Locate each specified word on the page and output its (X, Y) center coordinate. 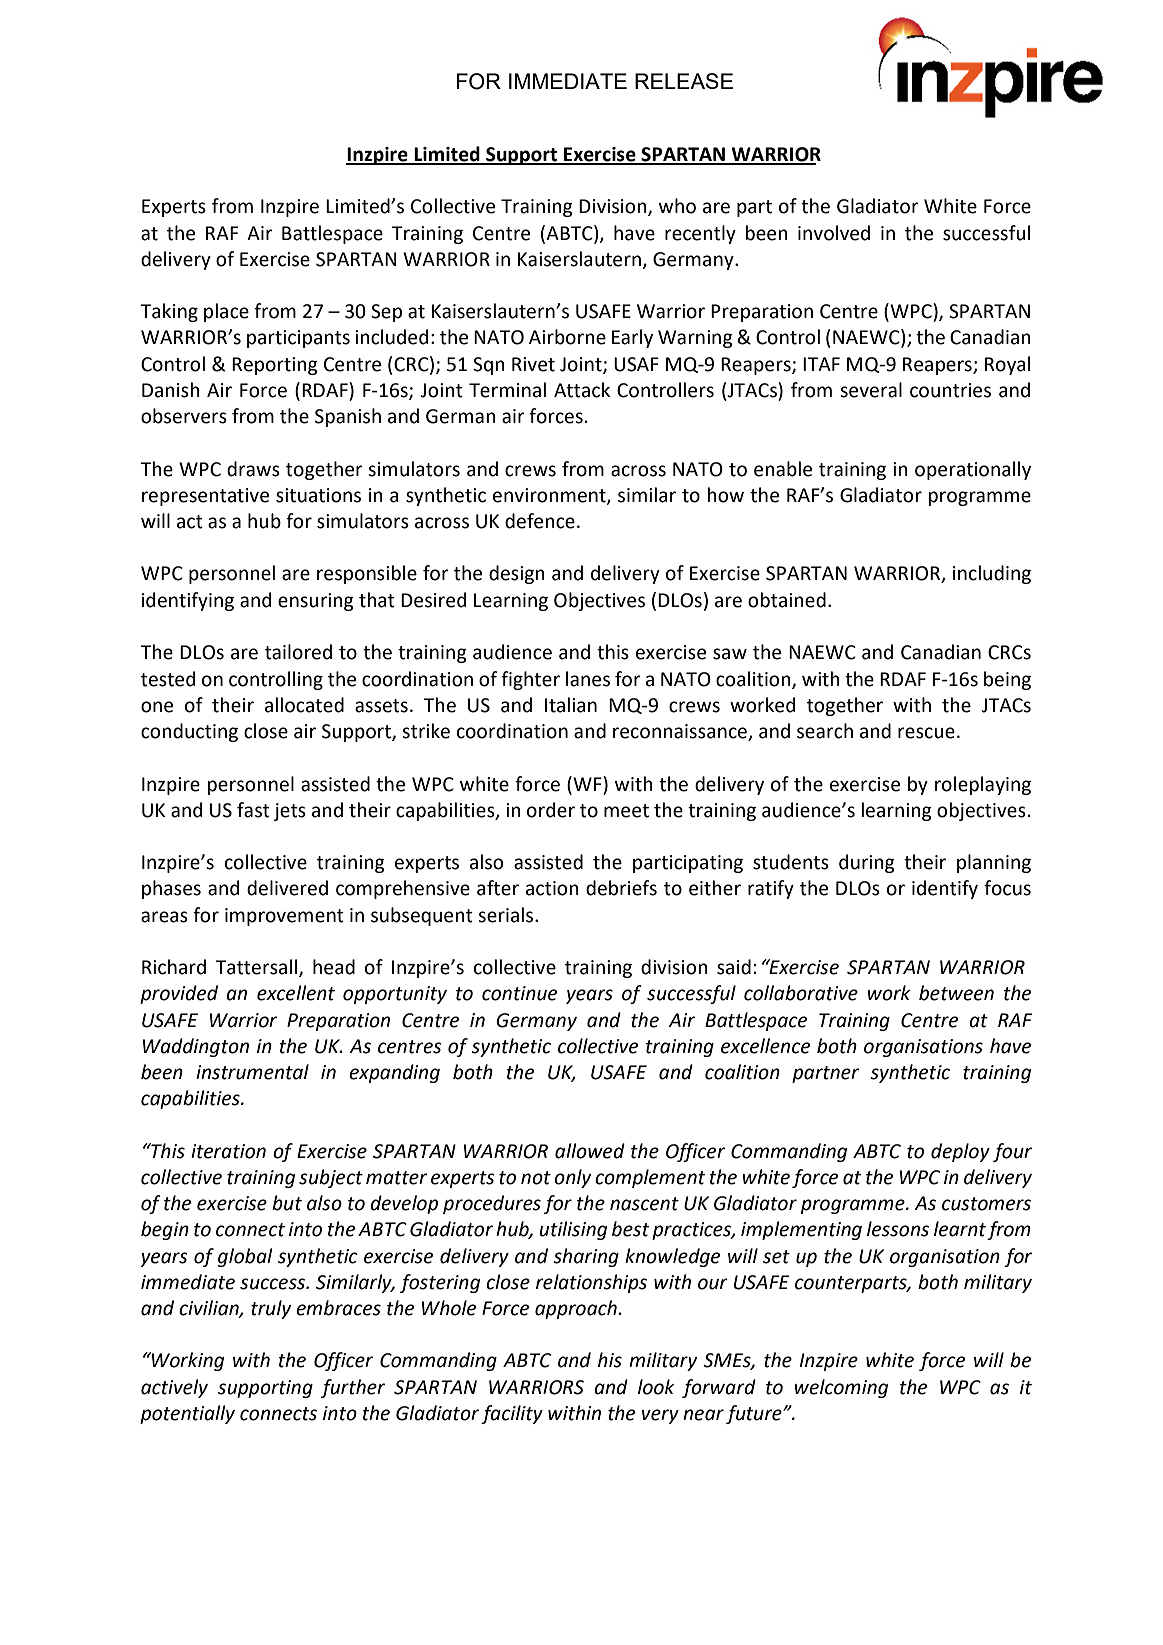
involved (834, 233)
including (992, 574)
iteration (228, 1151)
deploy (960, 1152)
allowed (590, 1151)
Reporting (275, 366)
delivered (287, 888)
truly (271, 1309)
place (226, 312)
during (867, 863)
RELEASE (684, 81)
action (552, 888)
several (871, 390)
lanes (588, 679)
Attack (582, 390)
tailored (298, 652)
